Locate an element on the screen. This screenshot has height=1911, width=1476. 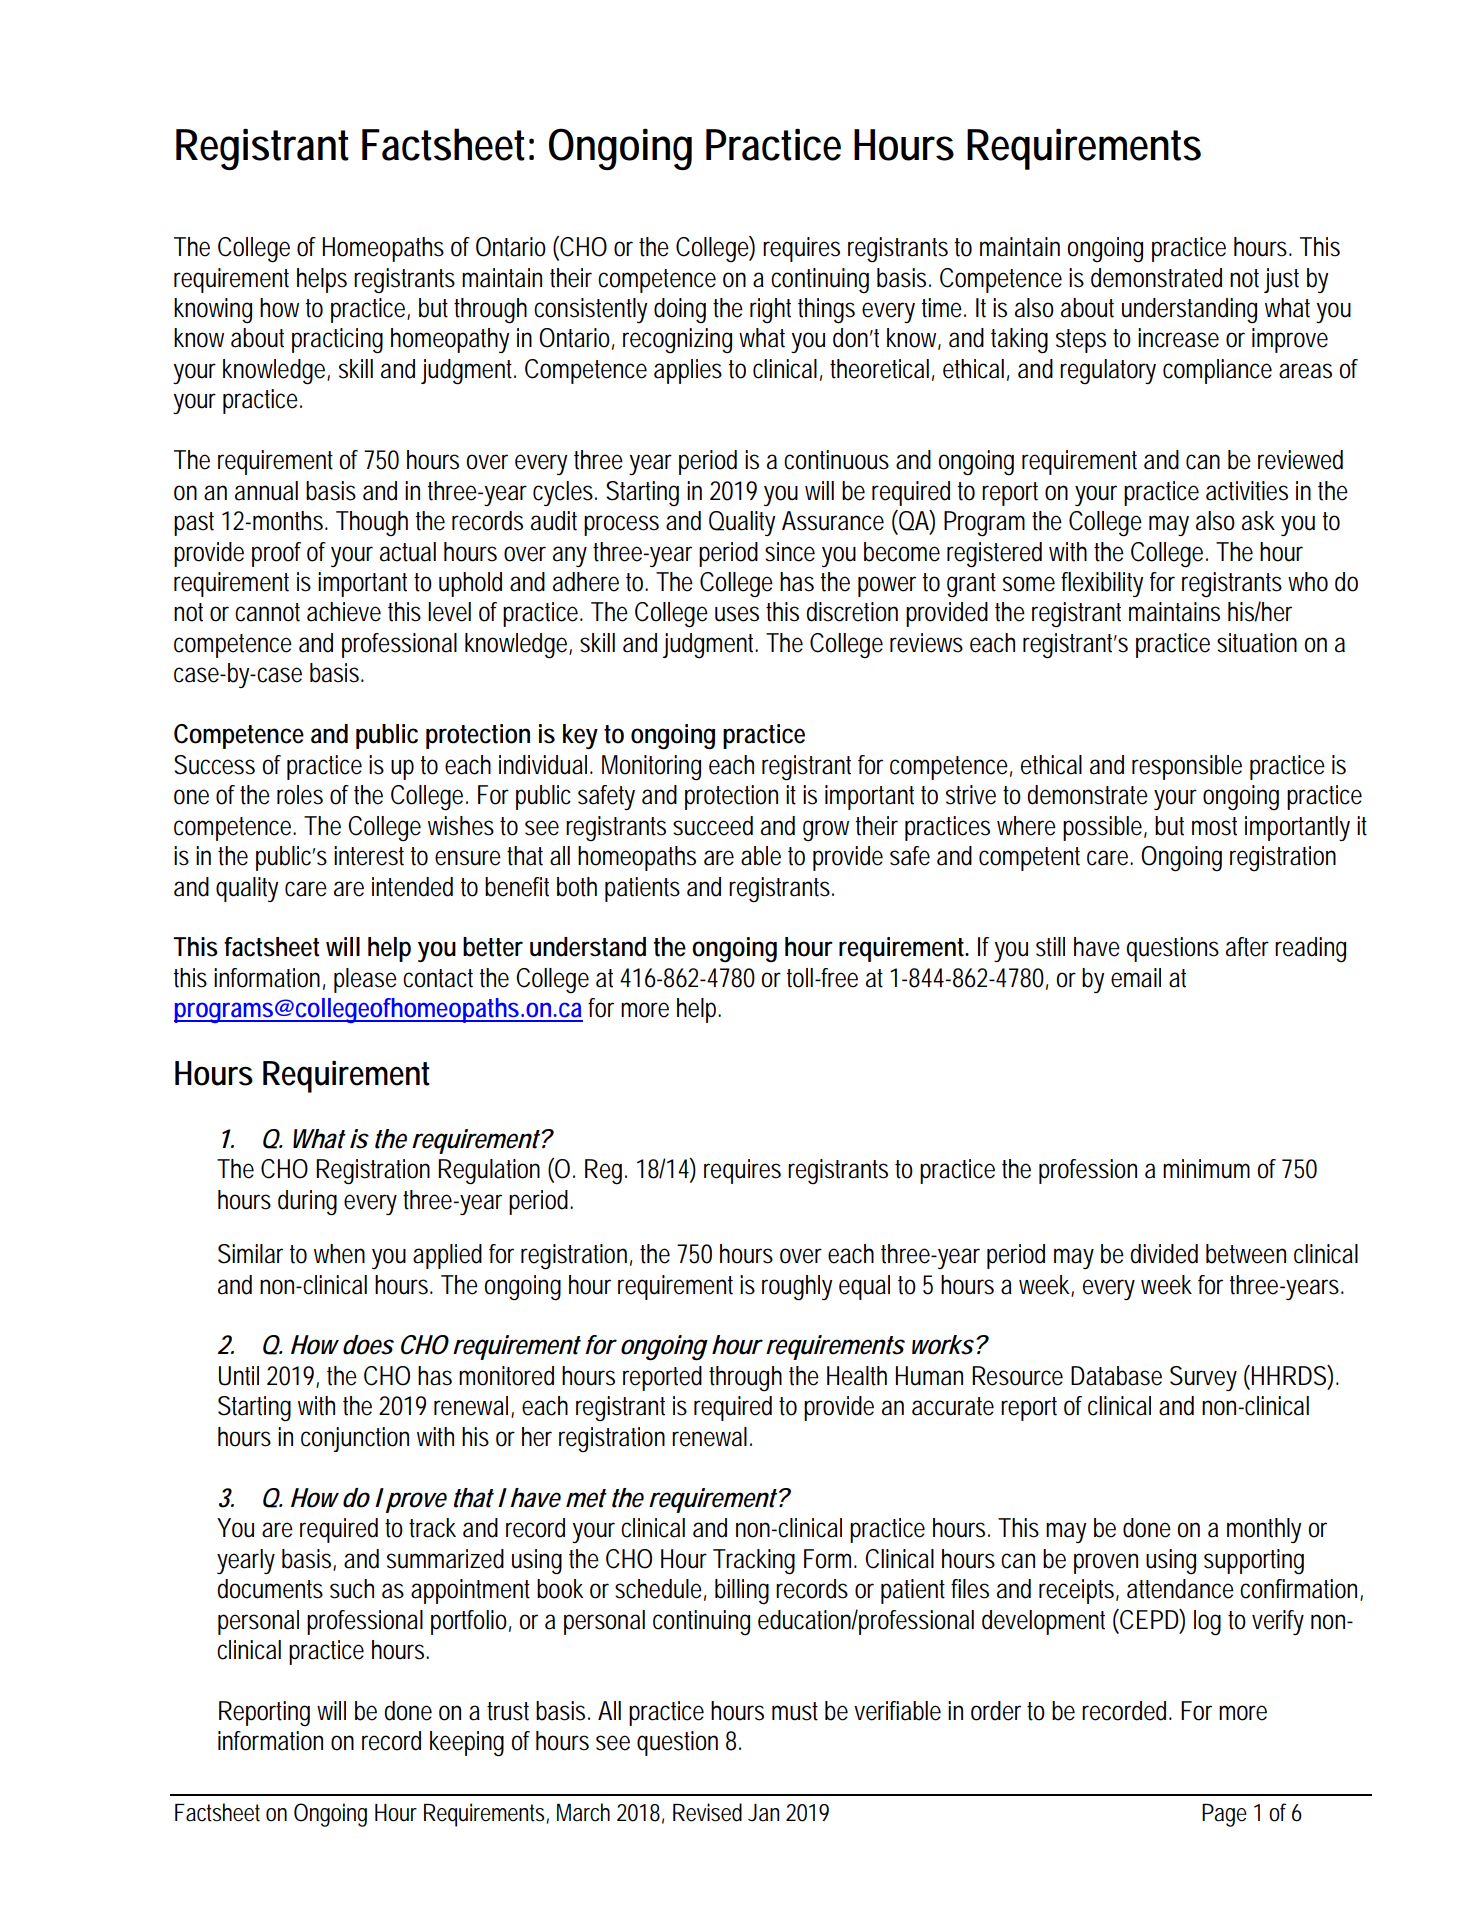
increase is located at coordinates (1178, 338).
